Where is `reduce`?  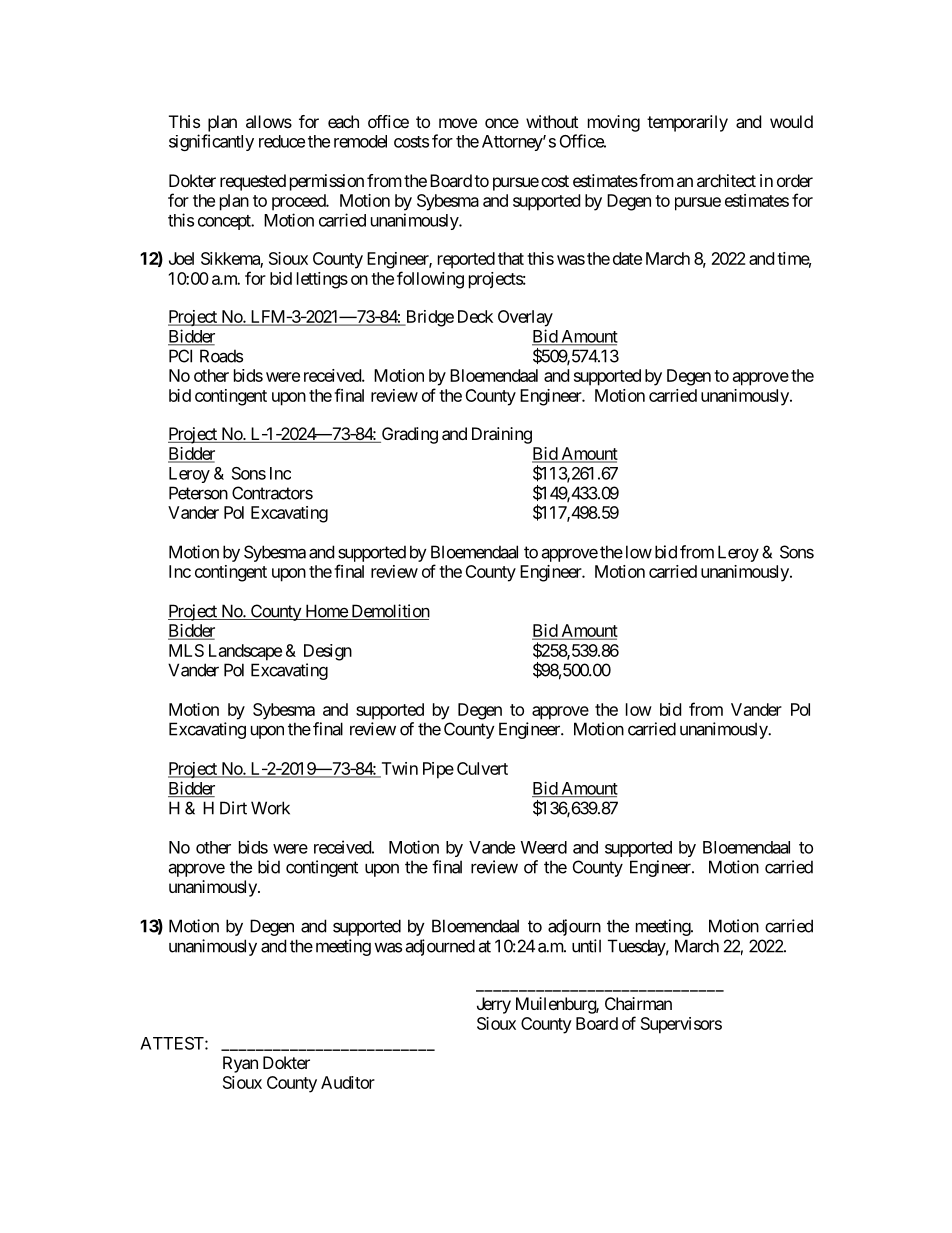
reduce is located at coordinates (282, 141).
